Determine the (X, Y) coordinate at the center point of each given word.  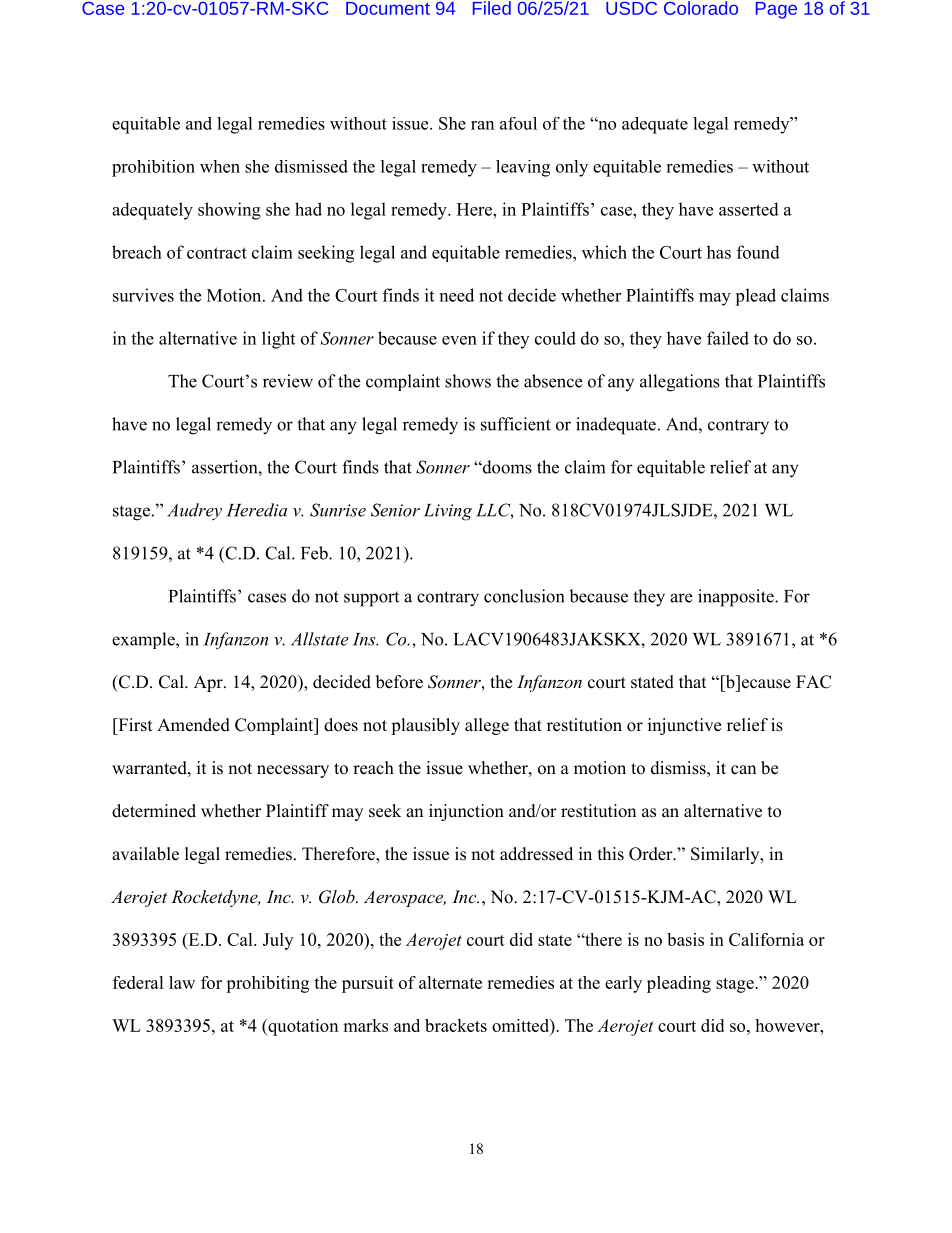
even (459, 340)
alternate (450, 982)
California (766, 939)
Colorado (701, 8)
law (182, 982)
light (278, 340)
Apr (209, 683)
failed (728, 338)
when (220, 166)
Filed (492, 8)
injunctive (684, 726)
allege (487, 726)
